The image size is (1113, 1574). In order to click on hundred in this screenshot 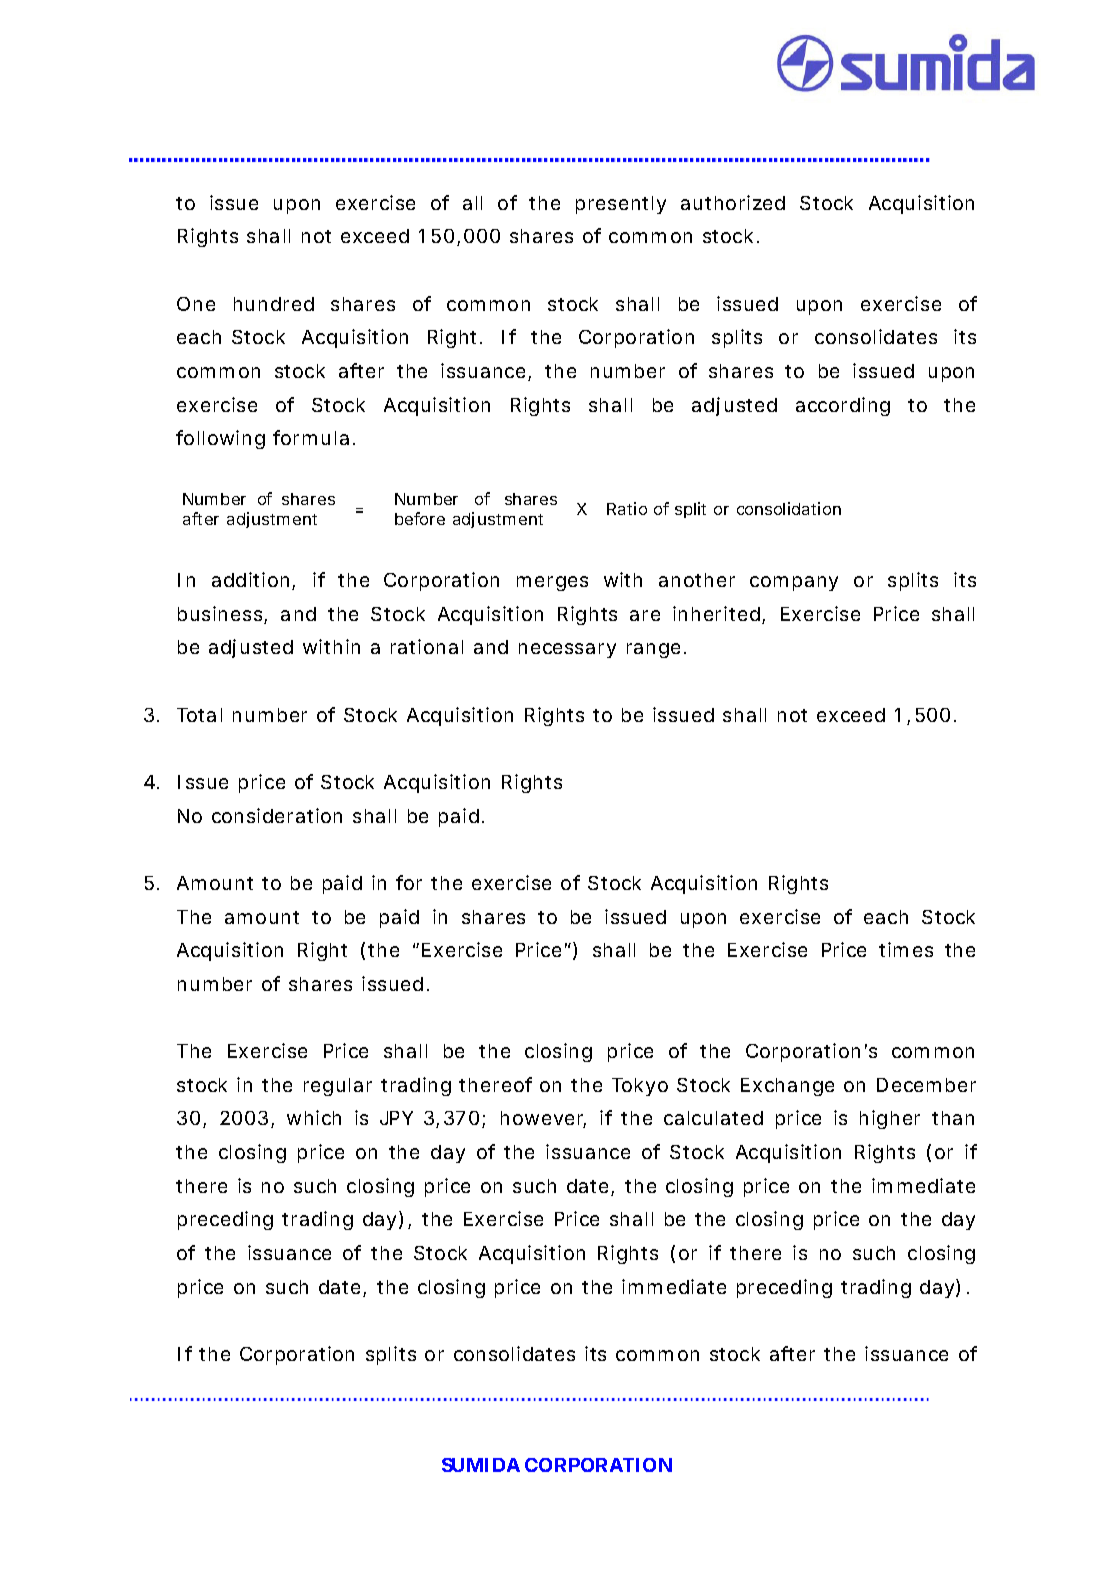, I will do `click(274, 304)`.
